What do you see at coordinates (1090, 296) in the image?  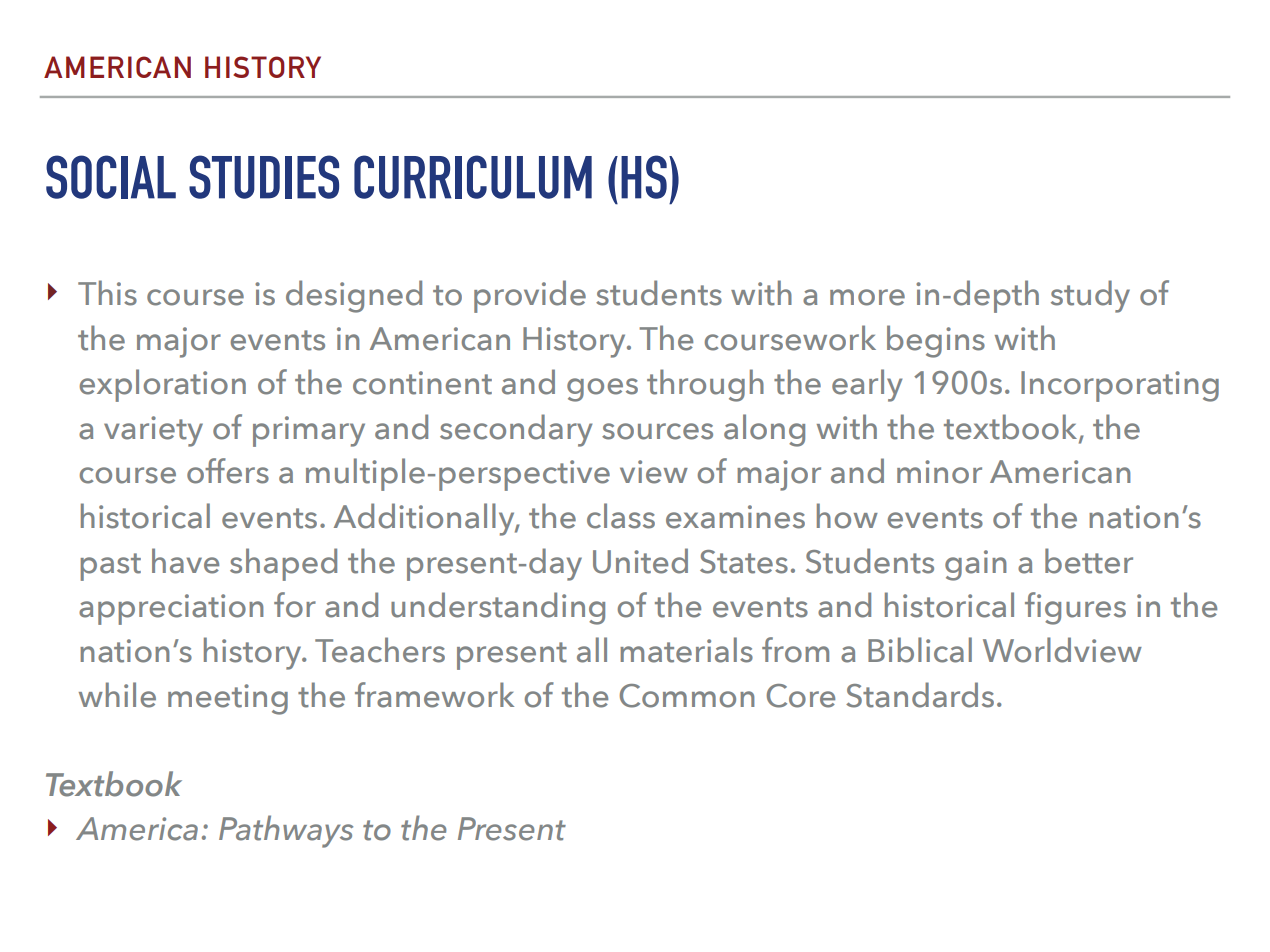 I see `study` at bounding box center [1090, 296].
